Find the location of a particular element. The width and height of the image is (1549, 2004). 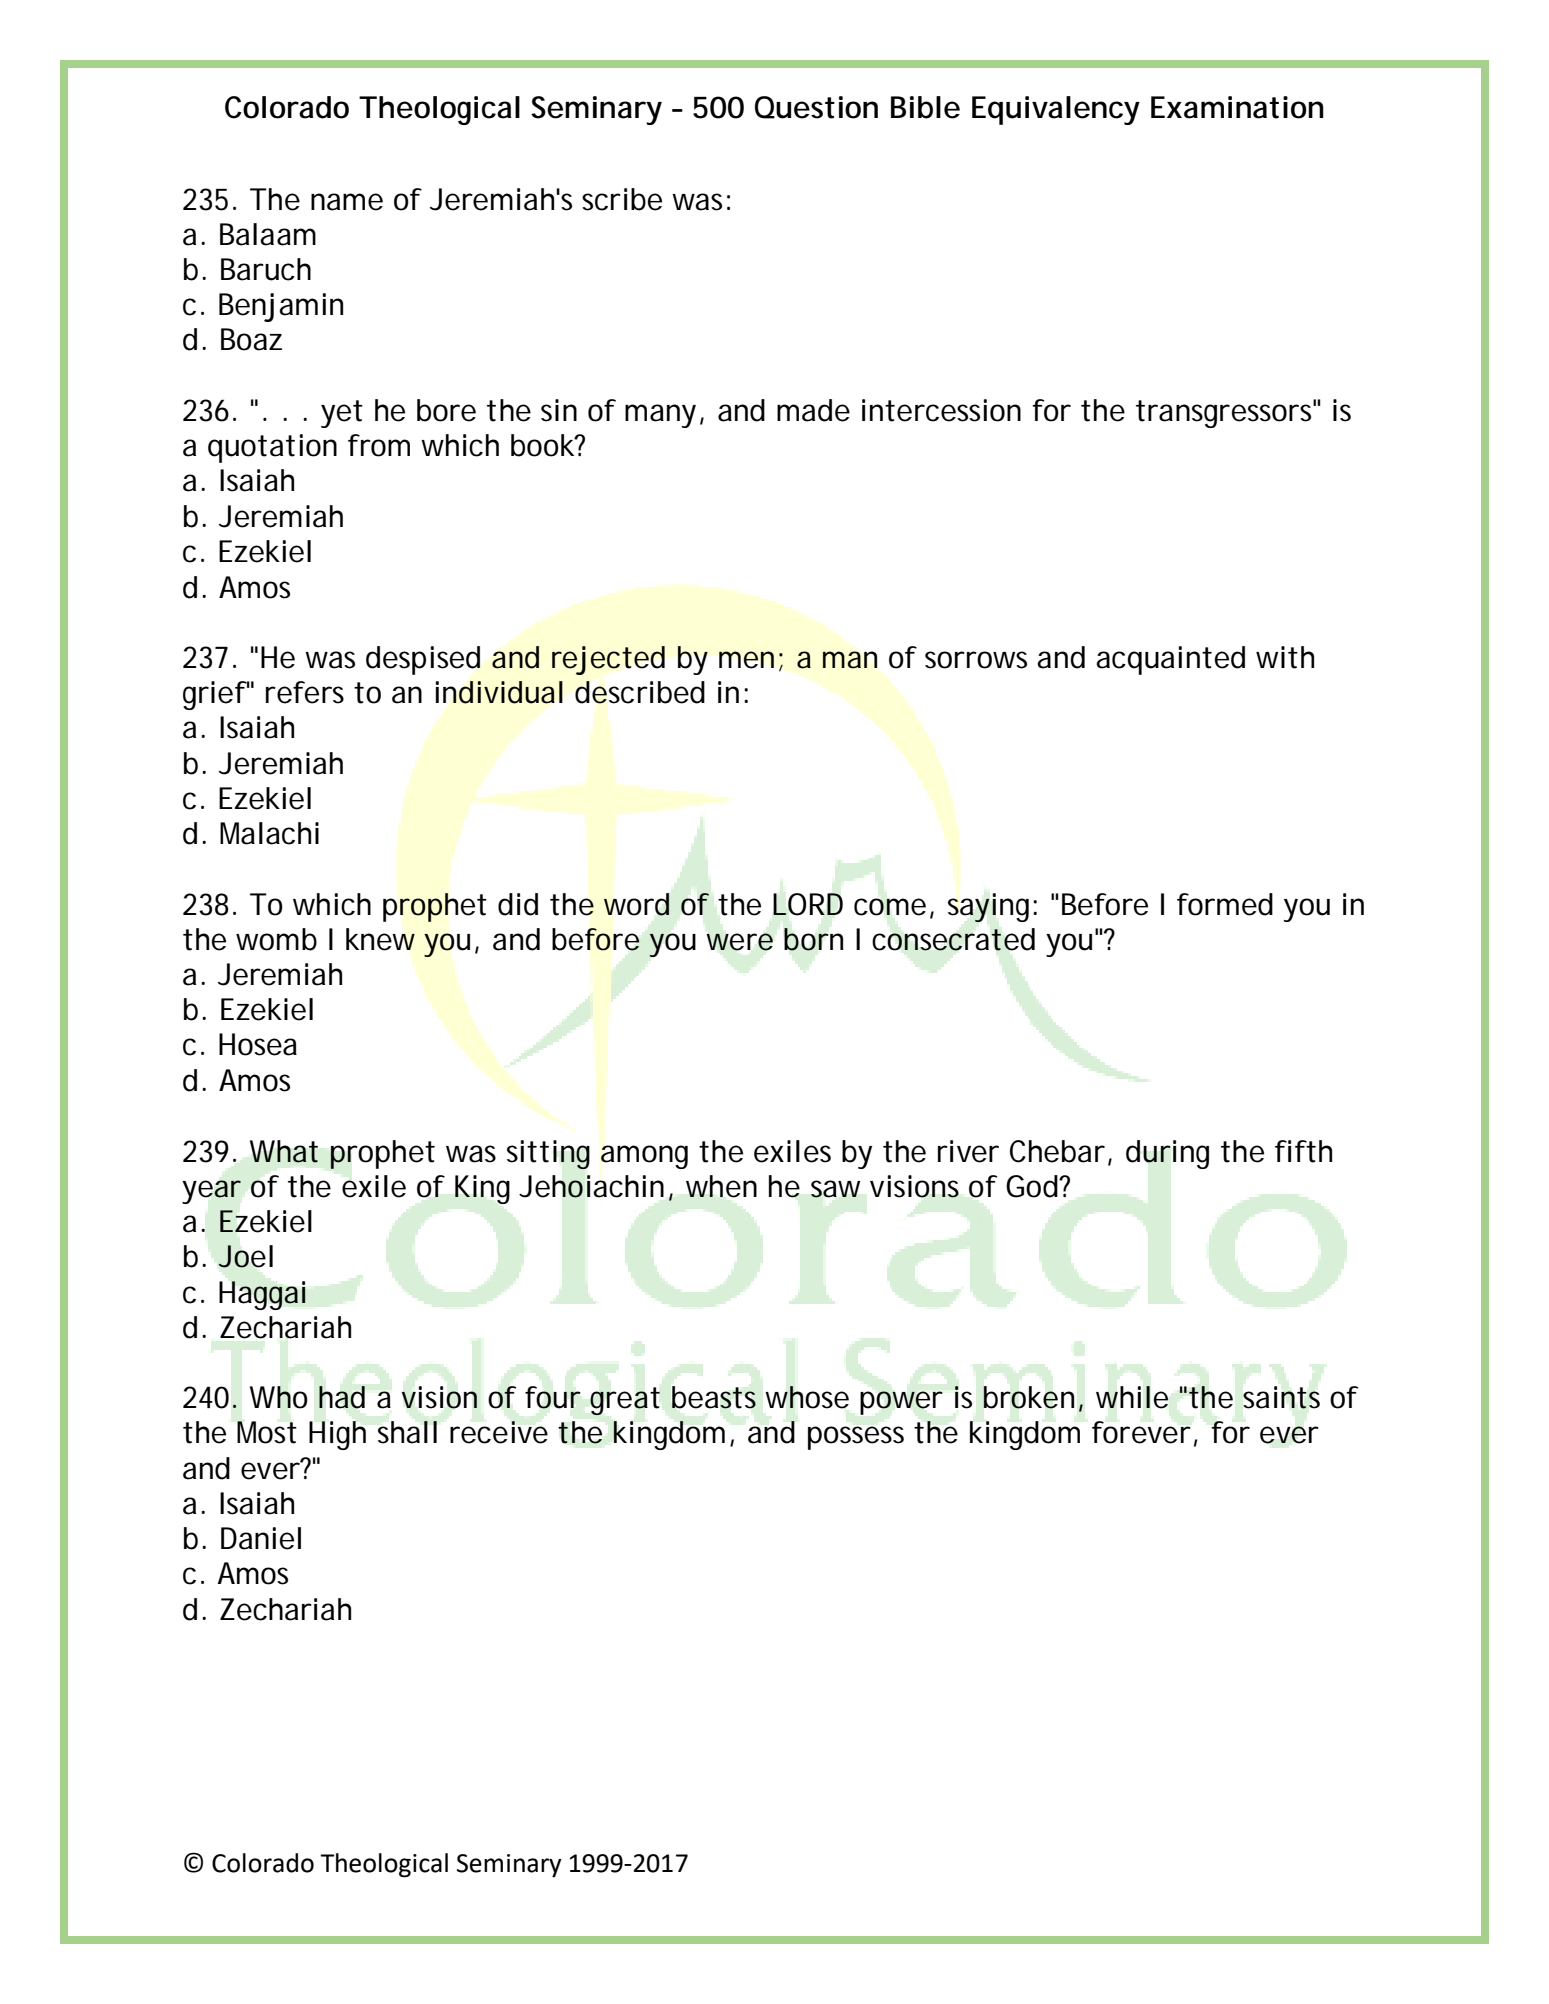

High is located at coordinates (337, 1435).
